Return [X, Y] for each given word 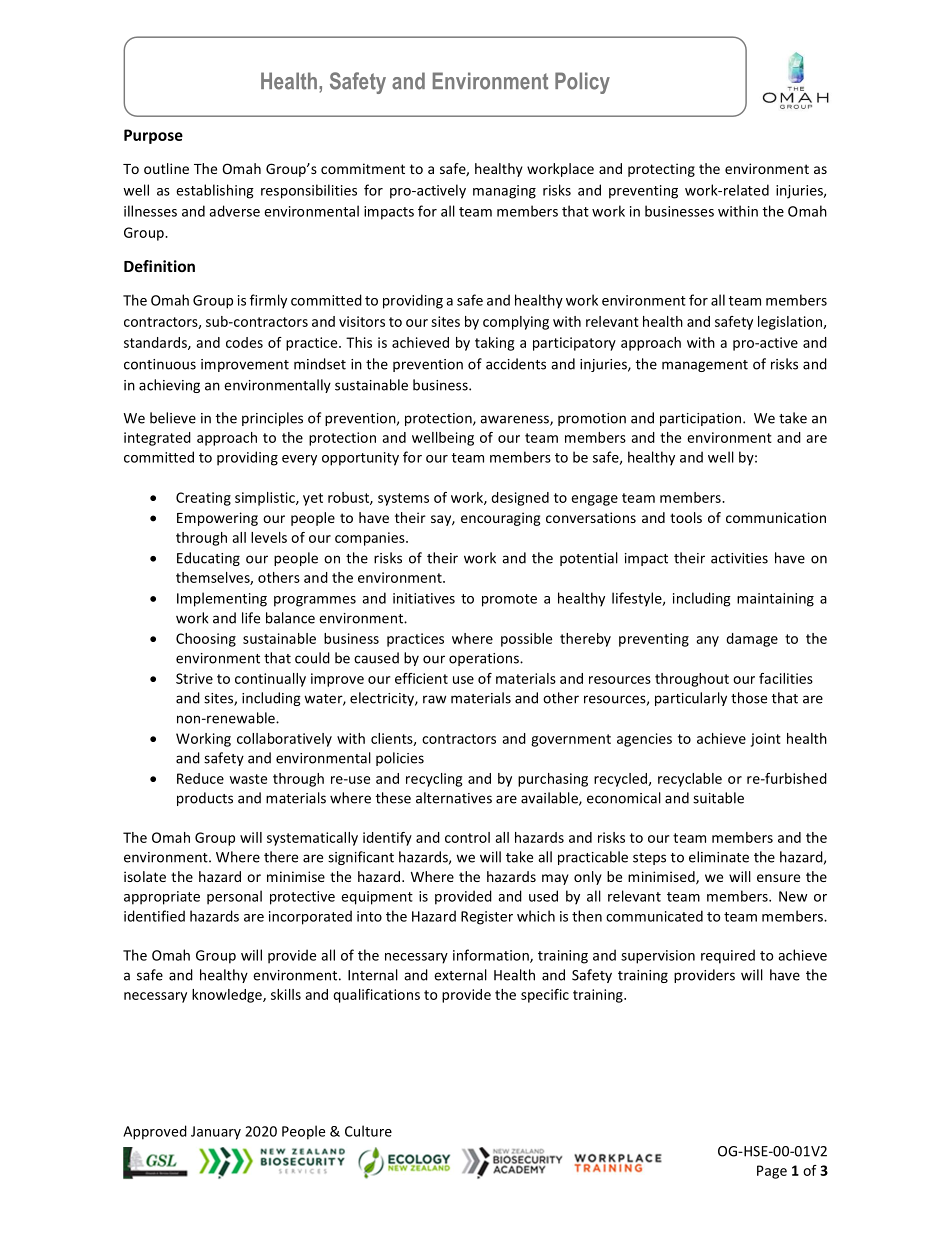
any [707, 641]
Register [487, 918]
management [705, 366]
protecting [661, 170]
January [216, 1133]
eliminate [719, 857]
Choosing [206, 640]
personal [234, 897]
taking [494, 344]
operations [485, 659]
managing [504, 192]
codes [244, 342]
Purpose [153, 136]
